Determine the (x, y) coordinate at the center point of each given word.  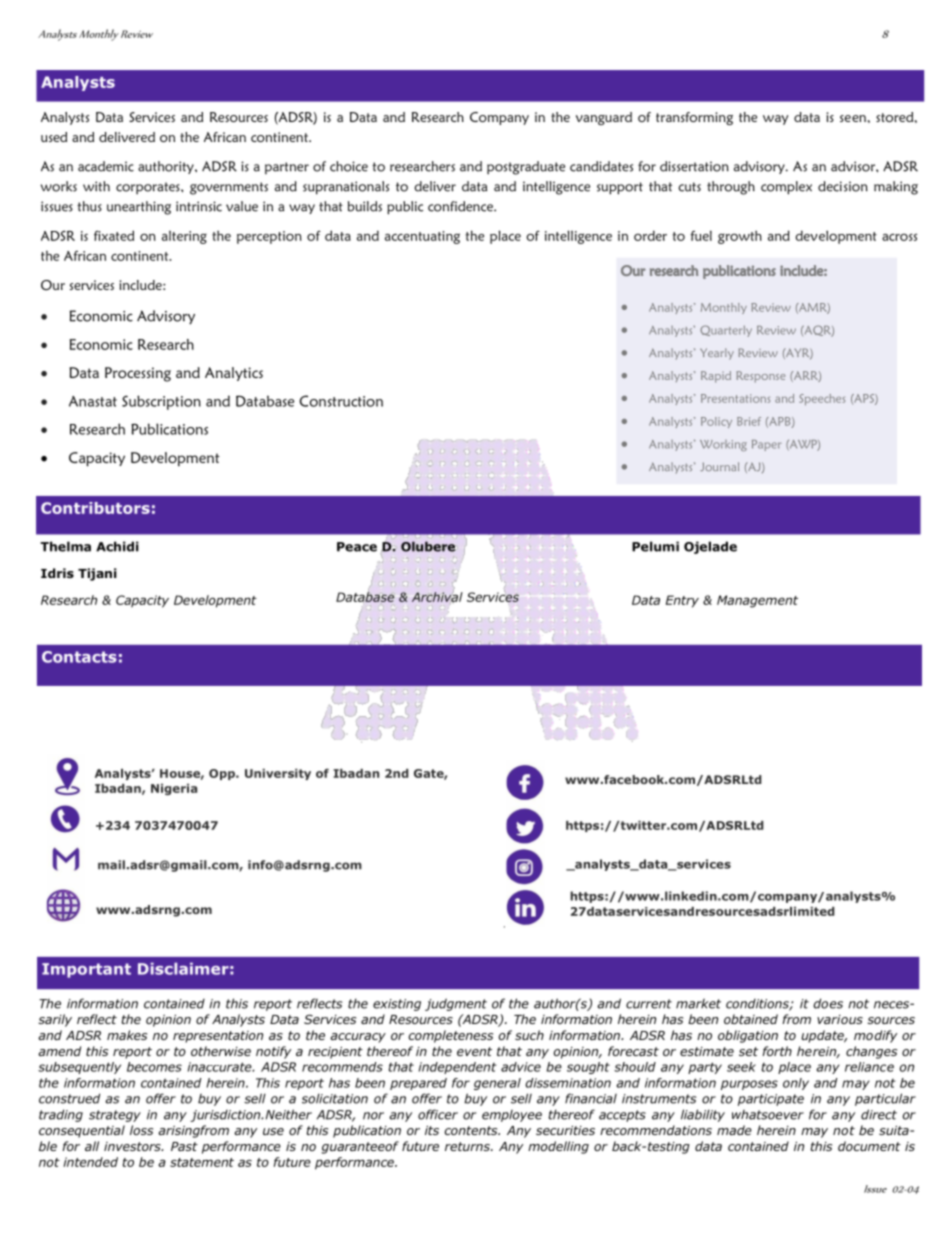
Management (757, 601)
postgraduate (526, 168)
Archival (437, 597)
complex (786, 188)
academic (106, 166)
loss (141, 1130)
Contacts (79, 657)
